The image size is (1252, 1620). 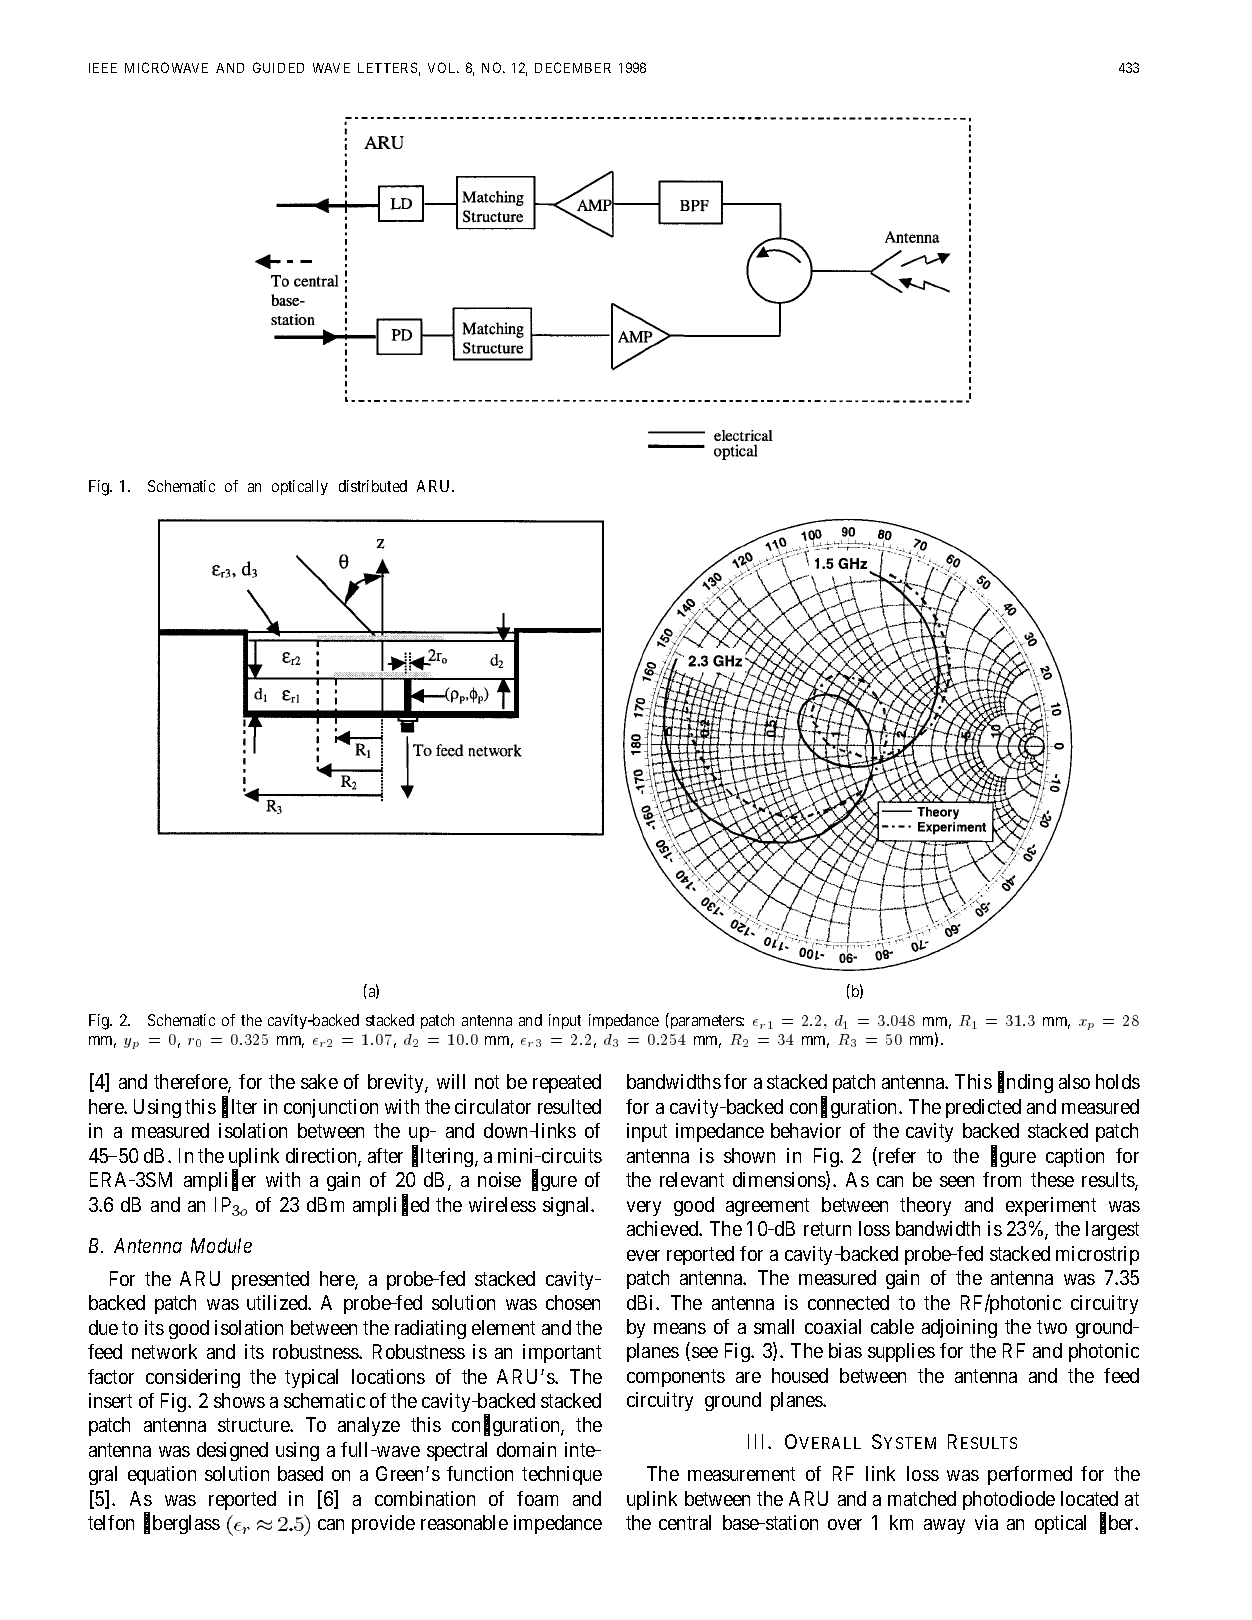 I want to click on sake, so click(x=319, y=1081).
